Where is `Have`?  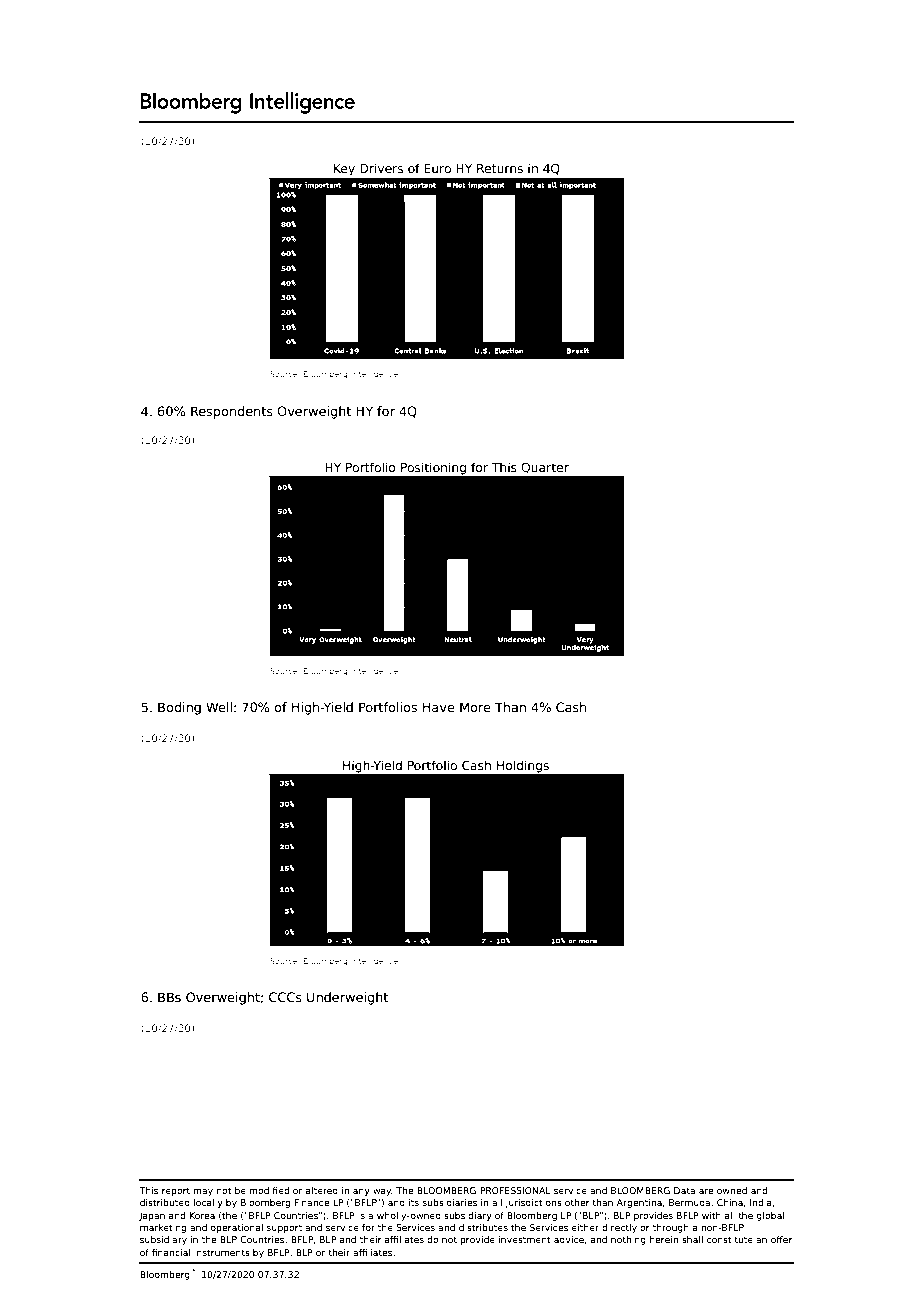 Have is located at coordinates (438, 707).
